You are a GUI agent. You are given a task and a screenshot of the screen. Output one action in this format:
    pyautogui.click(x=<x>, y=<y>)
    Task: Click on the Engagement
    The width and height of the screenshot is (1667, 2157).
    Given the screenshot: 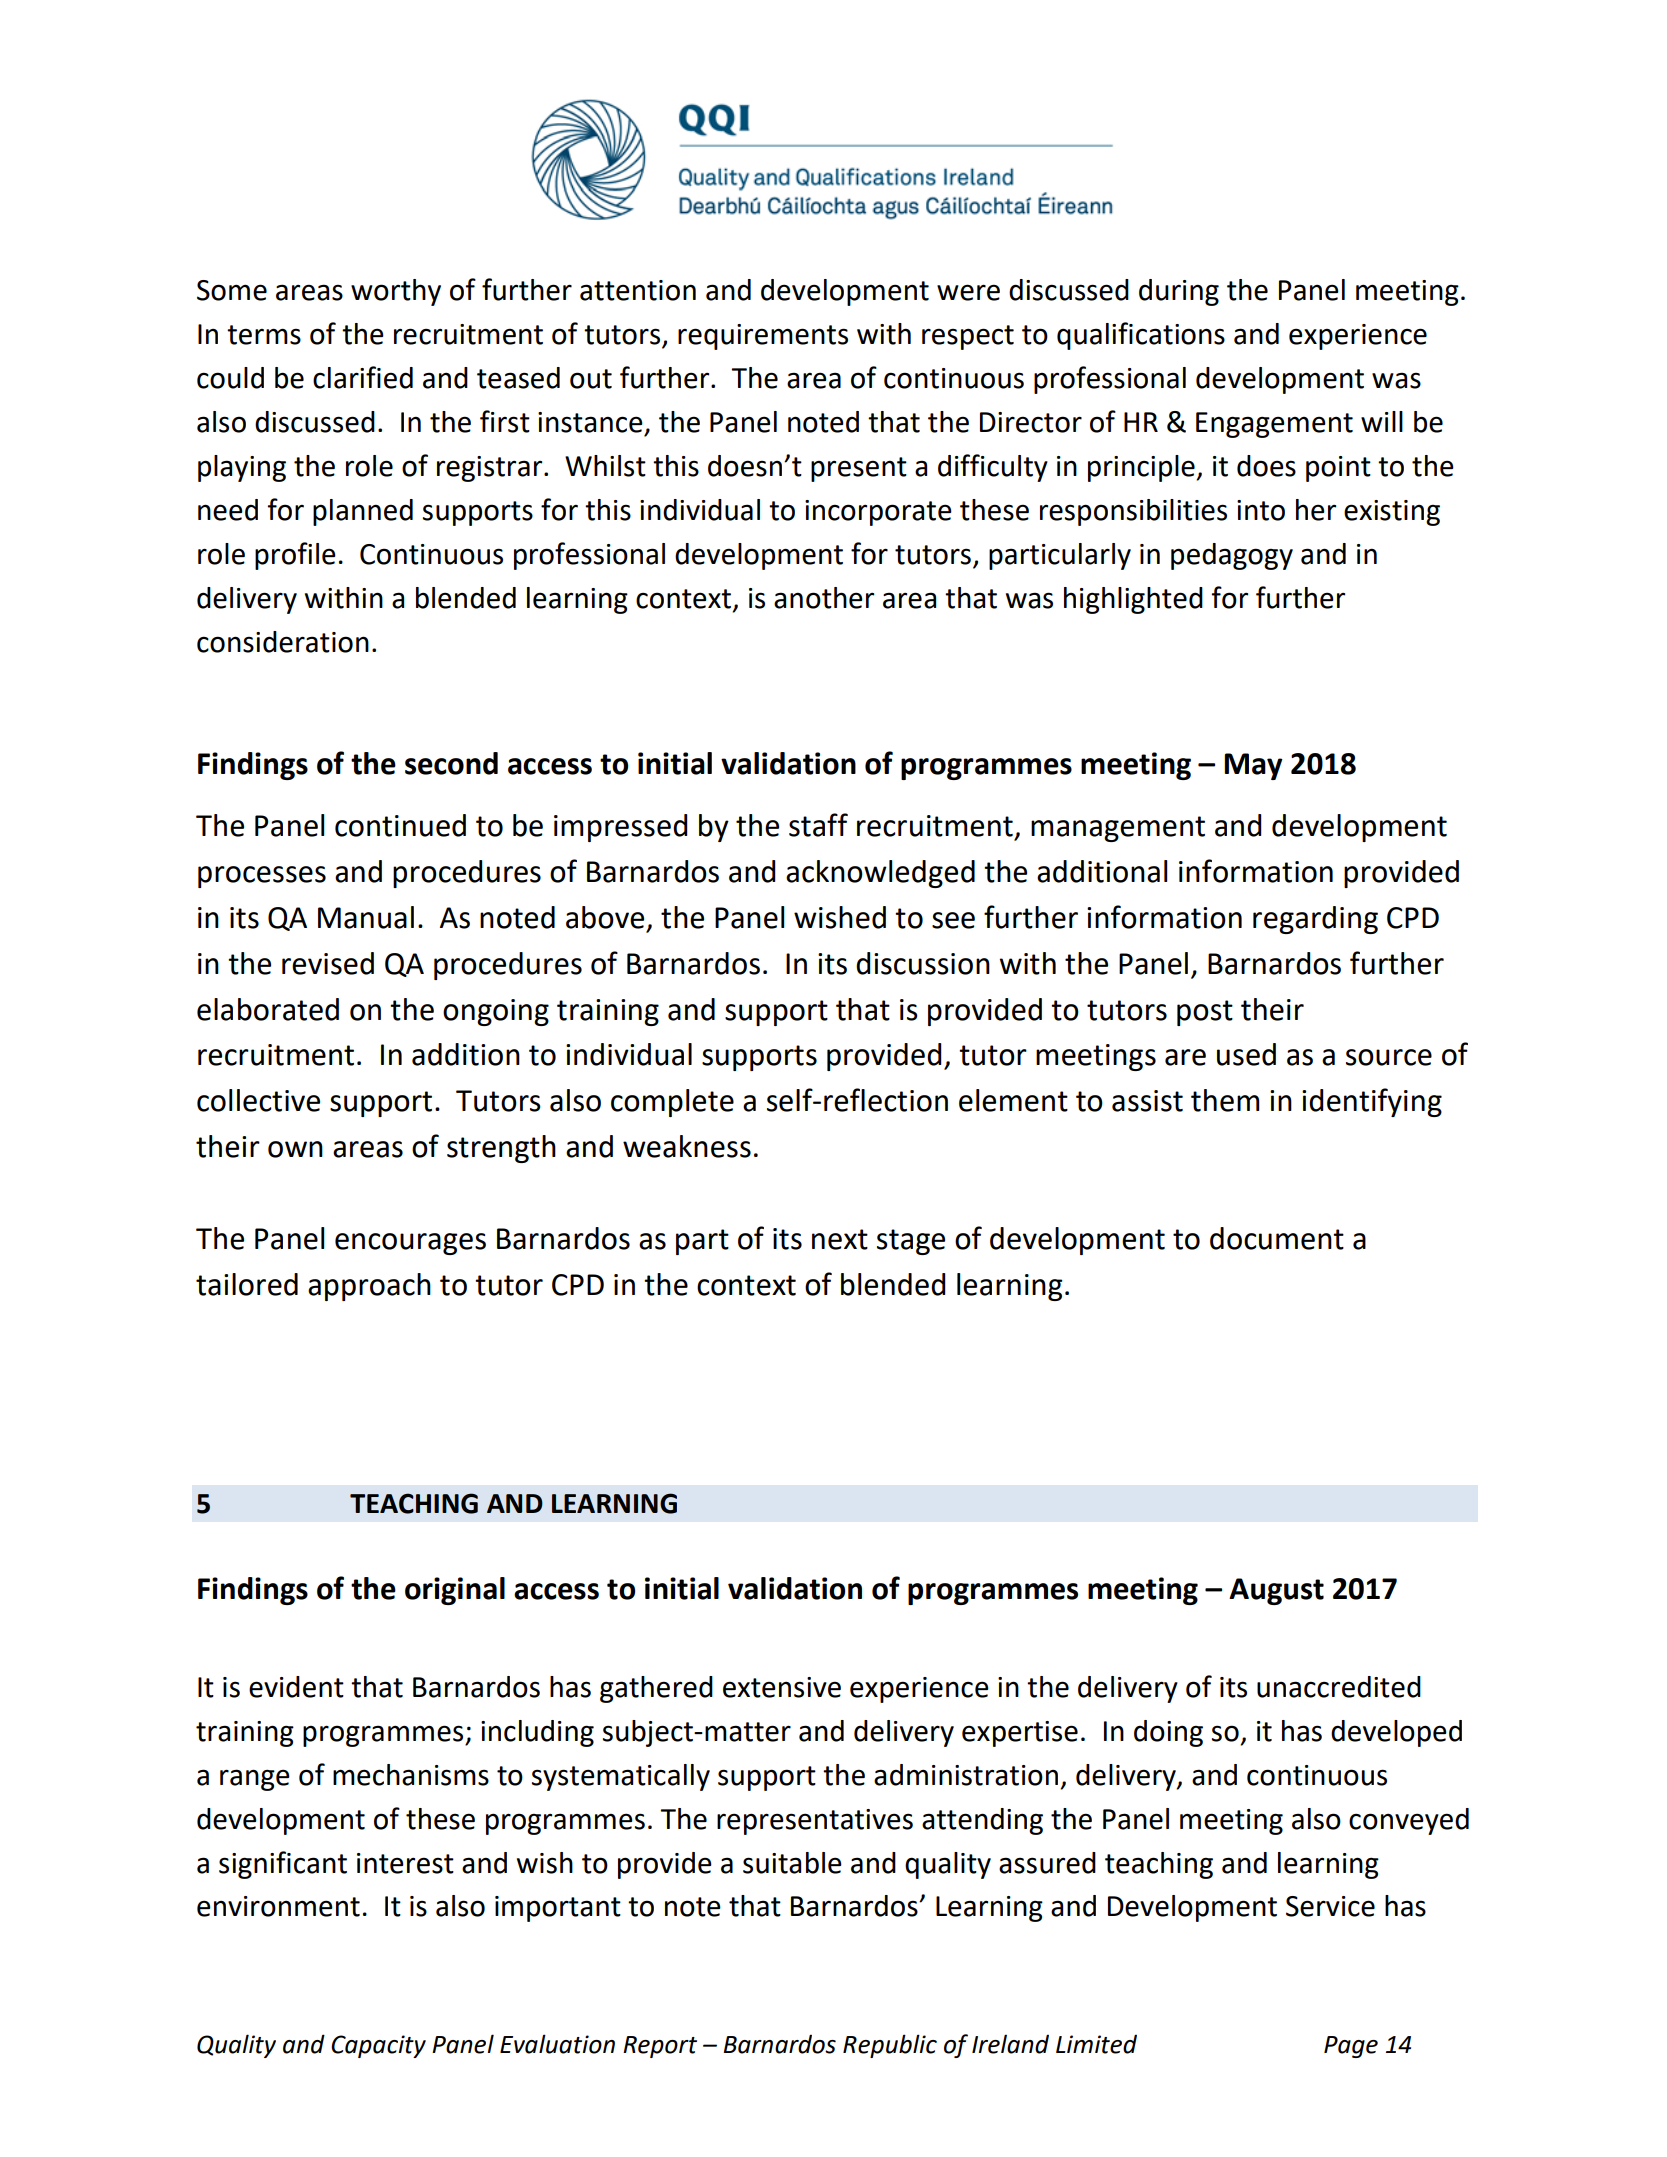 What is the action you would take?
    pyautogui.click(x=1274, y=425)
